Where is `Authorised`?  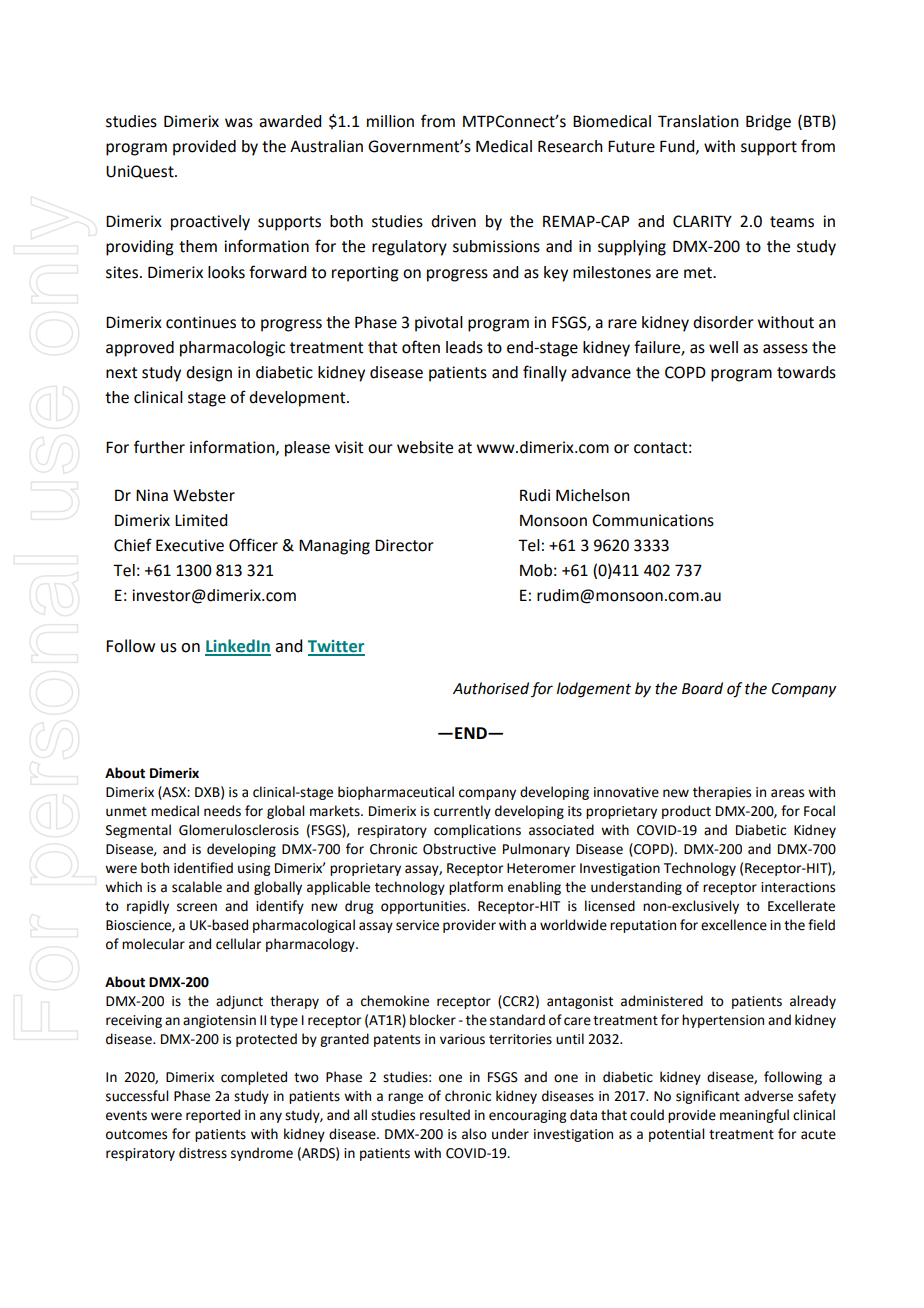 Authorised is located at coordinates (491, 688).
